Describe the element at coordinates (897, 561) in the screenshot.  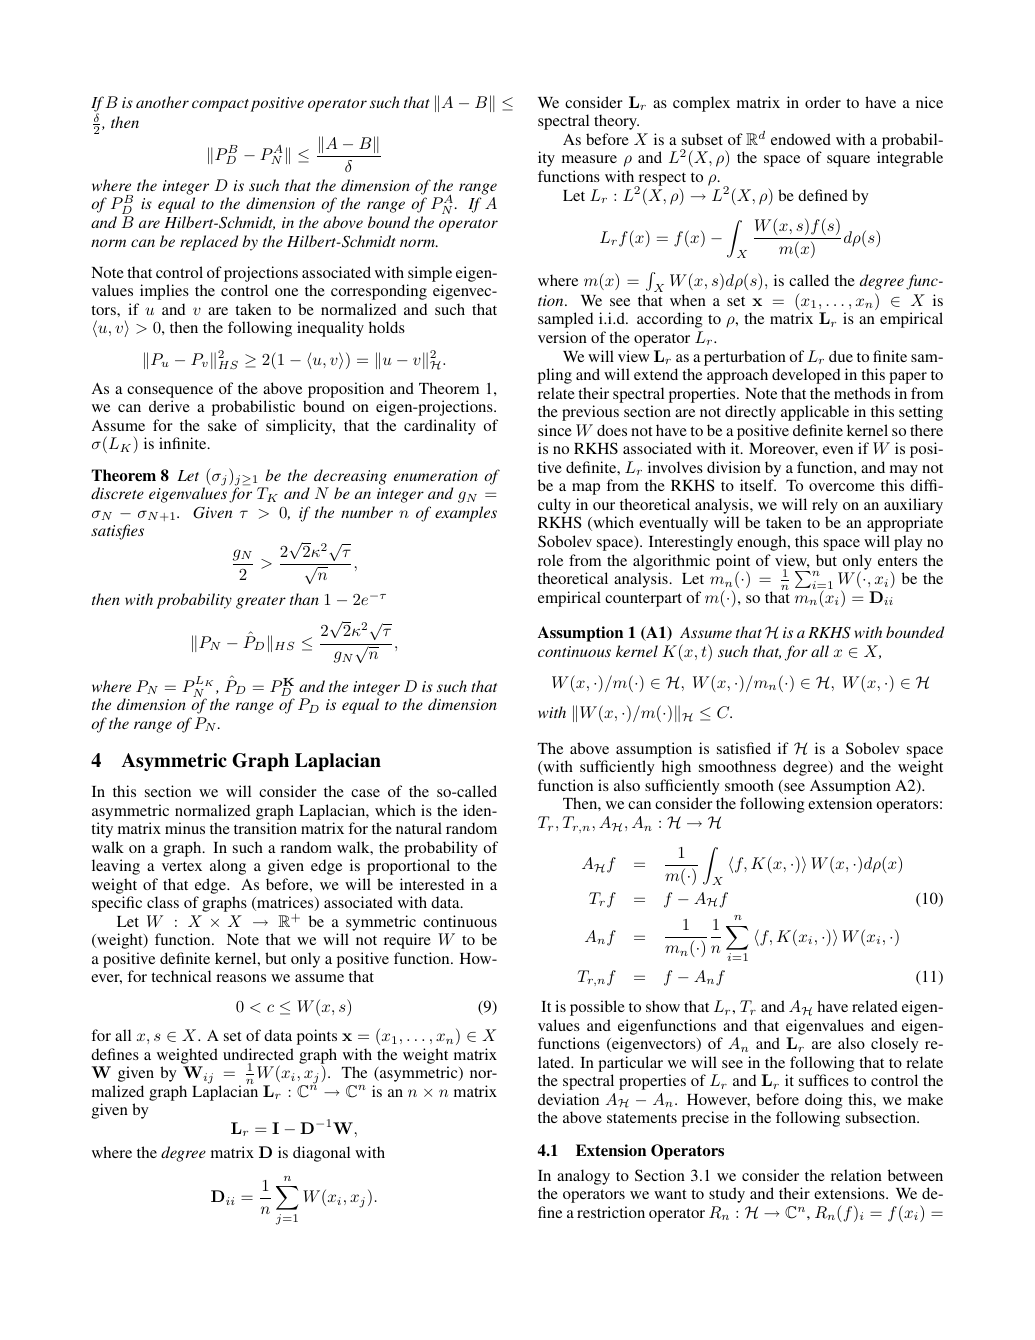
I see `enters` at that location.
